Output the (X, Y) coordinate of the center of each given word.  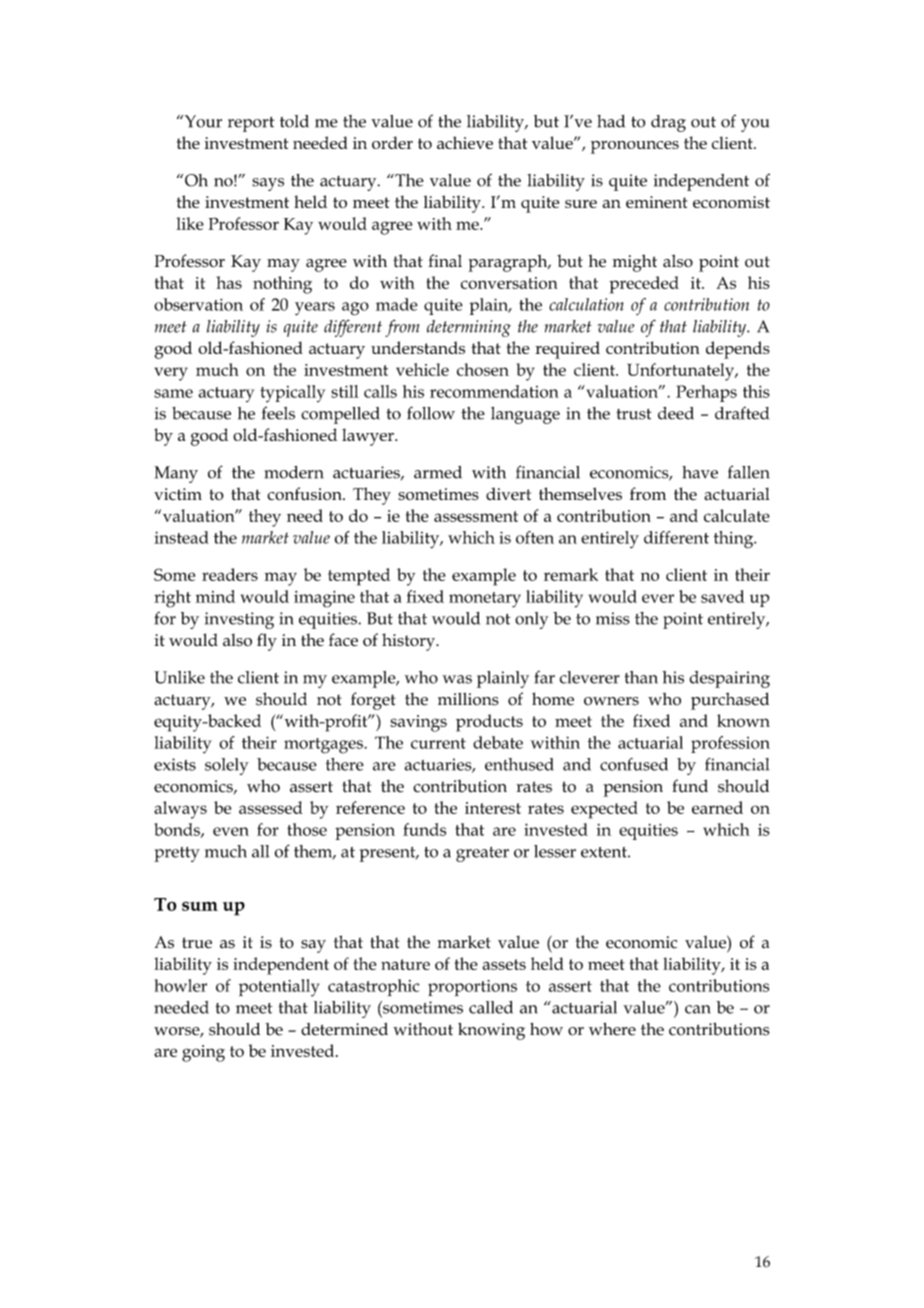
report (251, 124)
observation (198, 304)
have (700, 472)
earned (717, 807)
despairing (729, 679)
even (231, 831)
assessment (476, 516)
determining (469, 328)
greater (482, 854)
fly (267, 642)
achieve (465, 142)
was (457, 679)
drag (668, 123)
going (203, 1053)
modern (294, 472)
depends (738, 350)
